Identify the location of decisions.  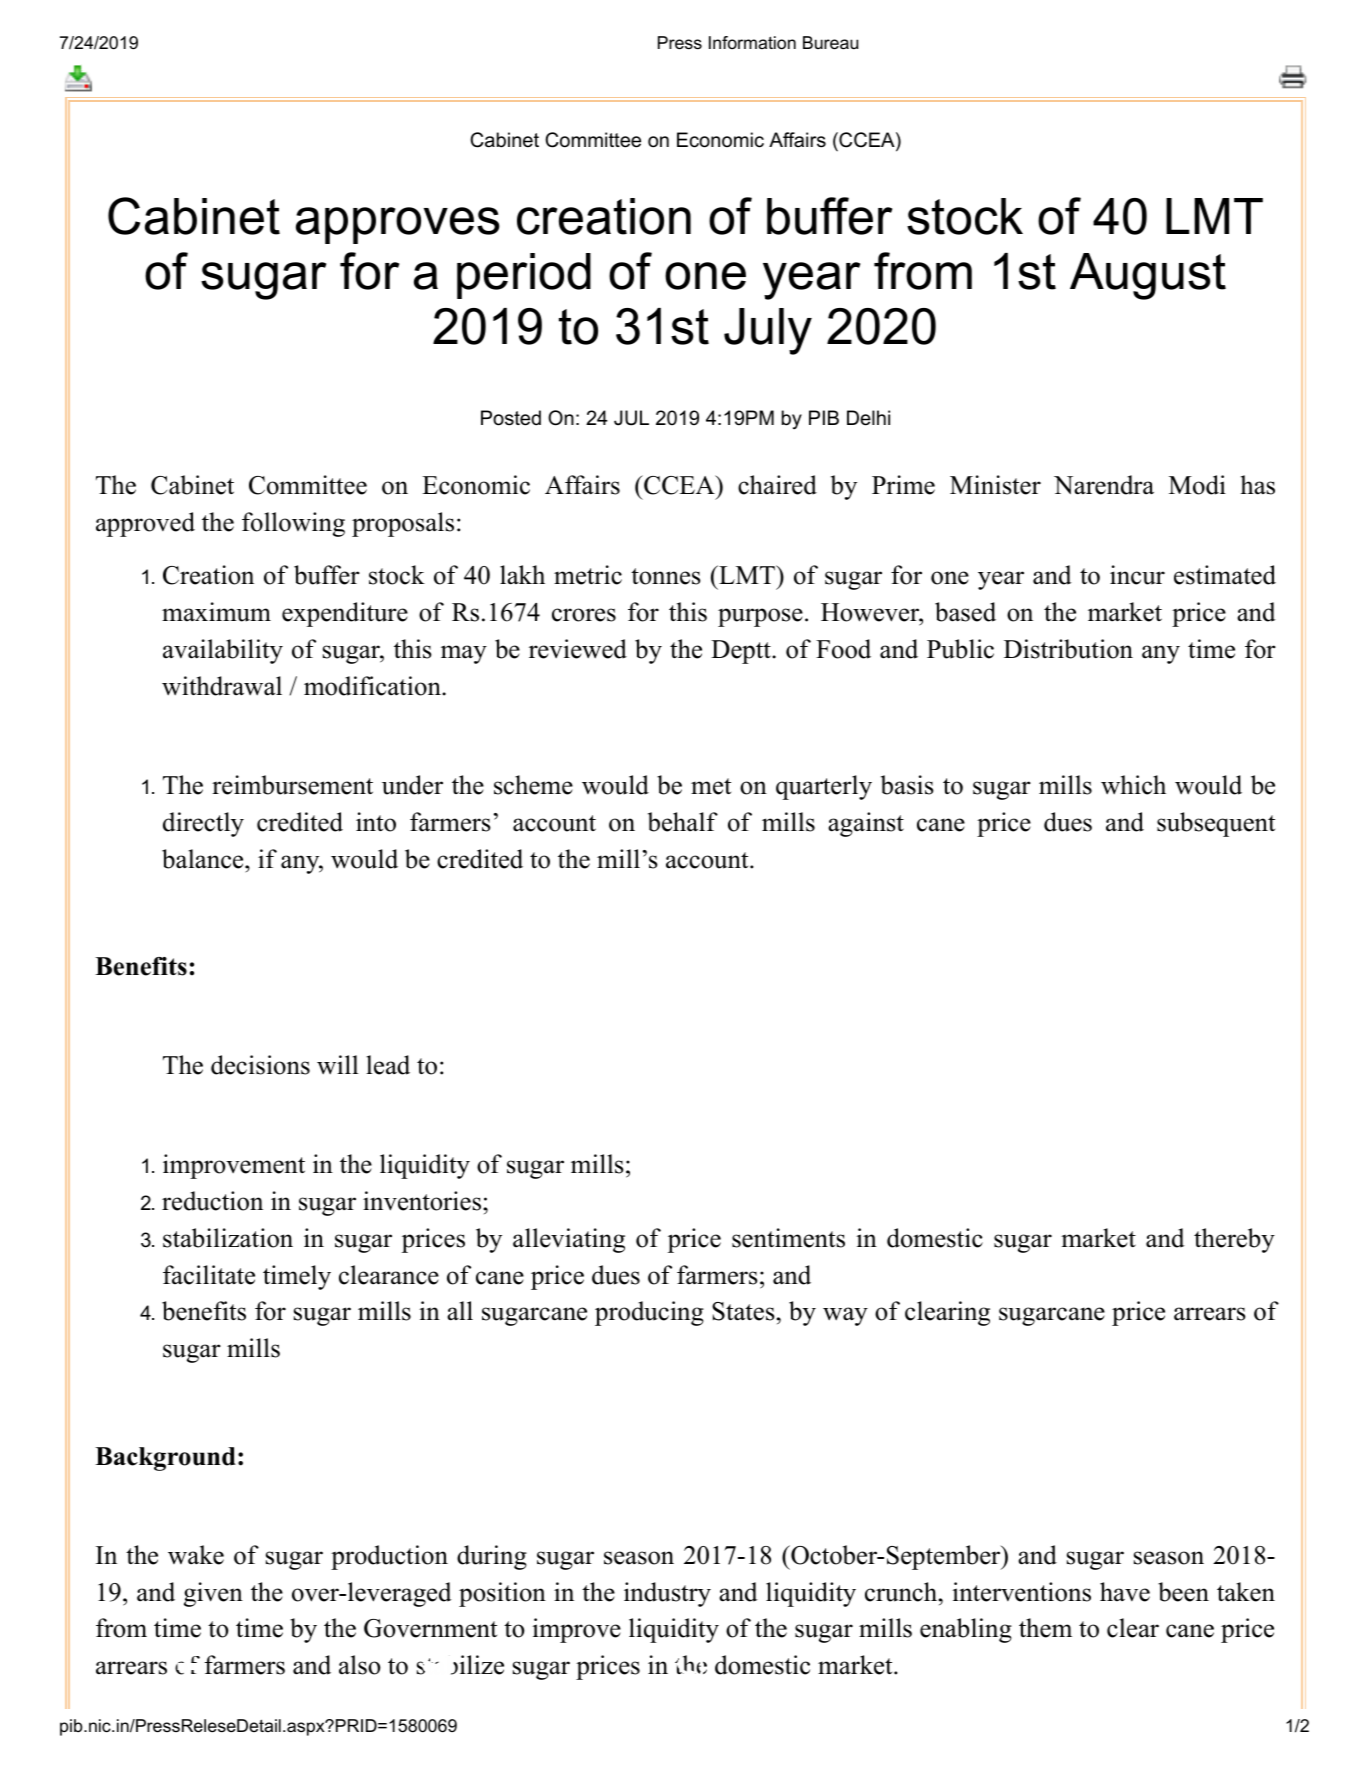
(260, 1065).
